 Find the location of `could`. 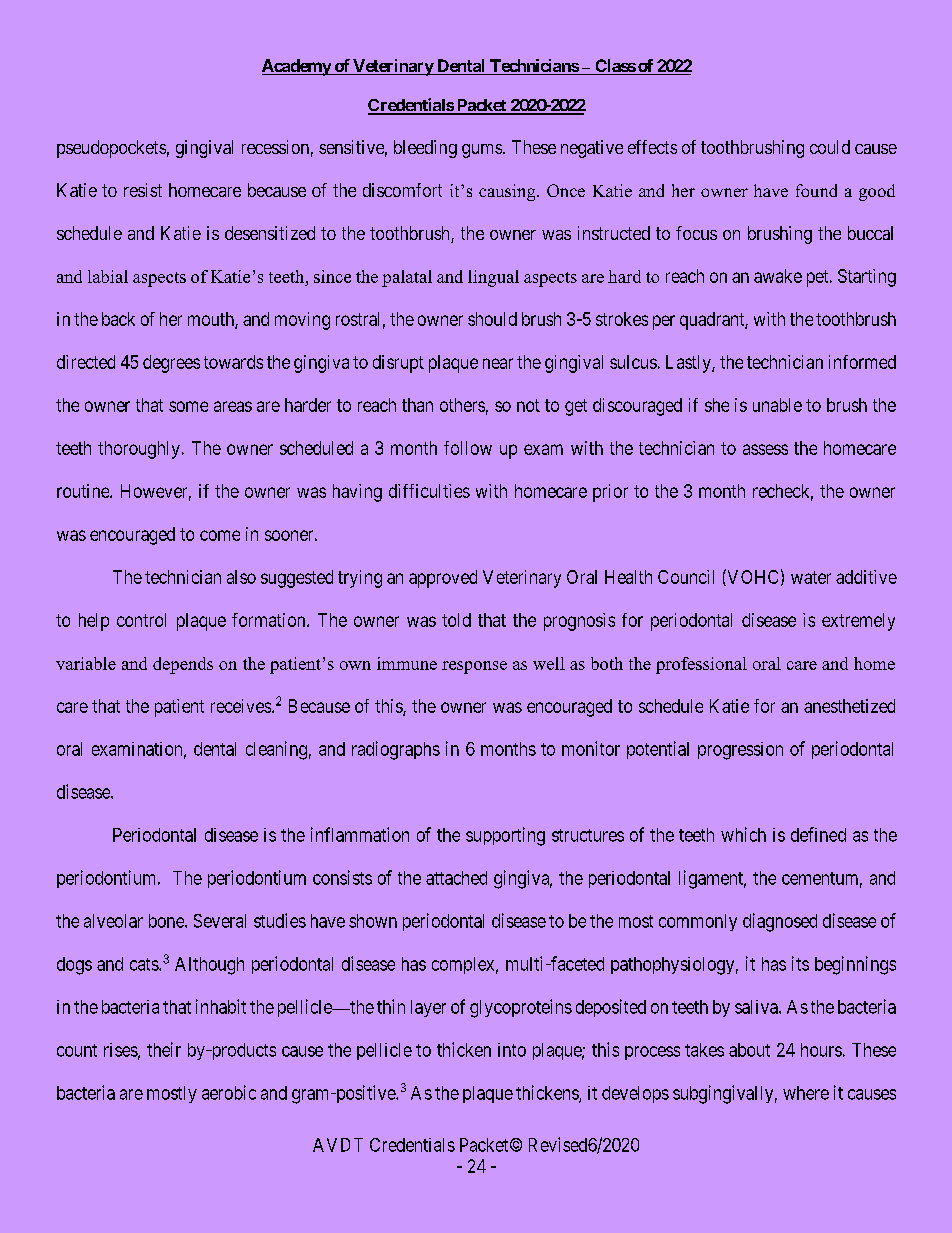

could is located at coordinates (830, 147).
